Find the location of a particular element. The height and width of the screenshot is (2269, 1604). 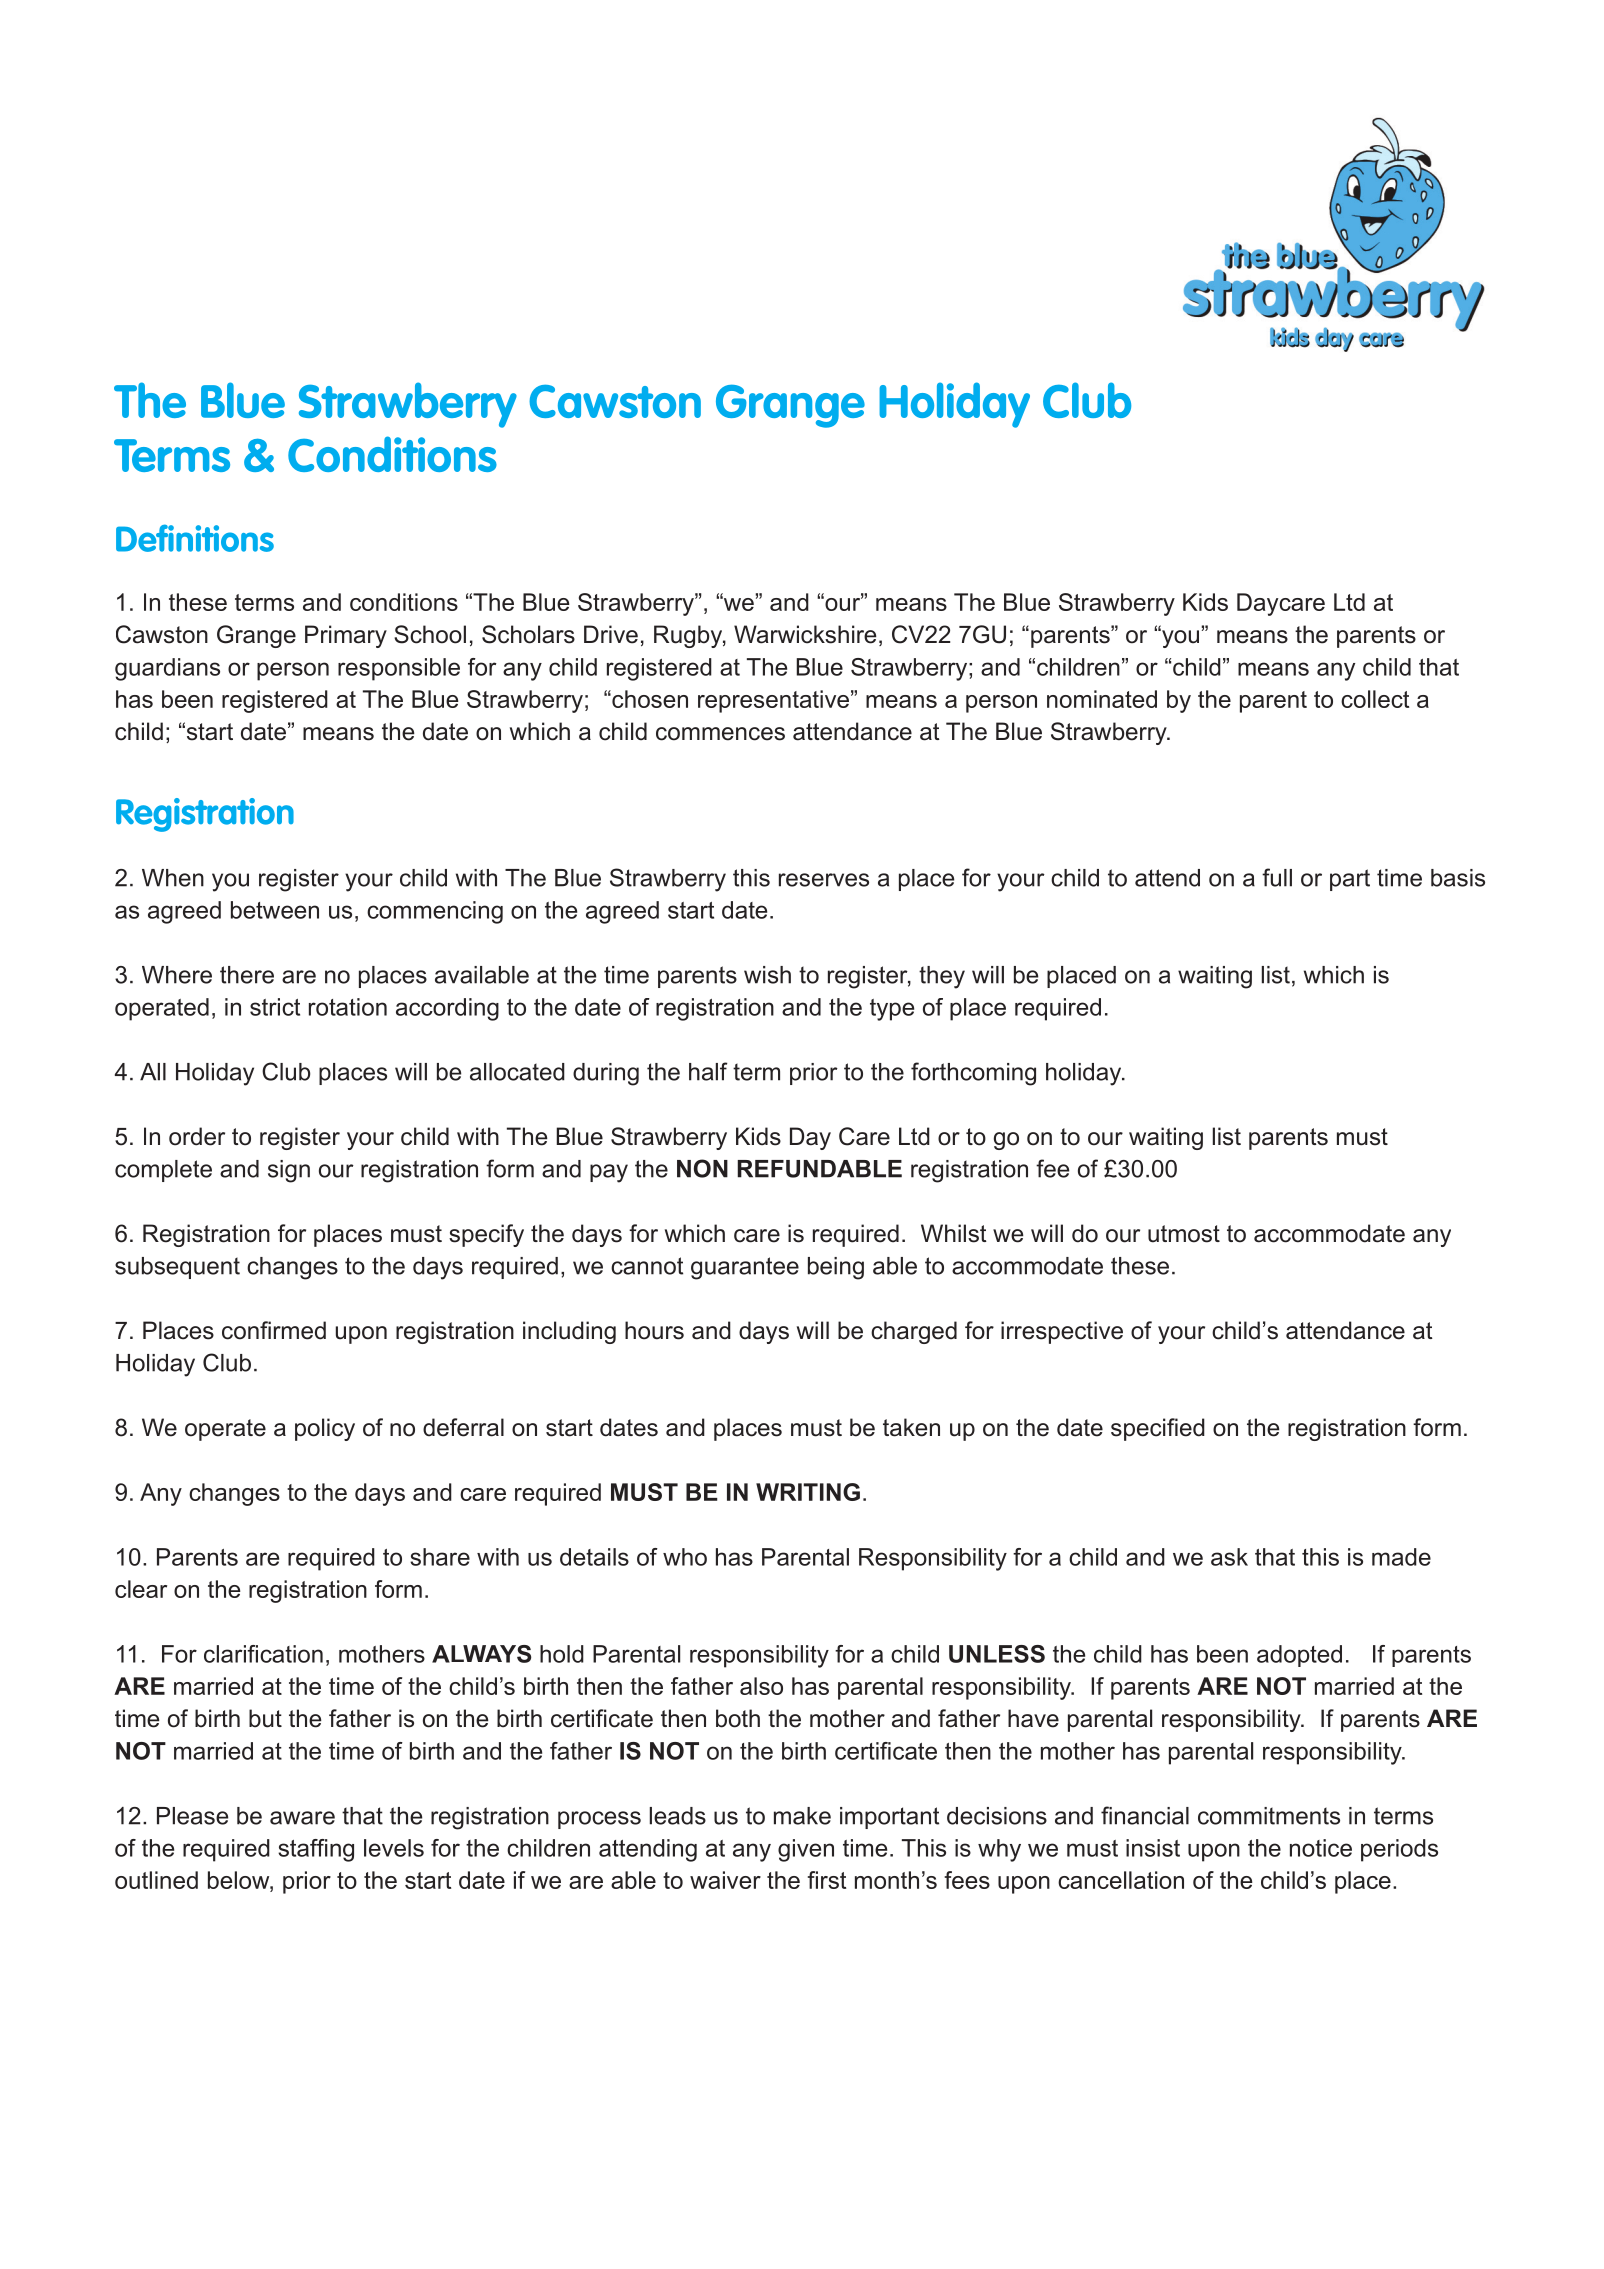

Primary is located at coordinates (346, 636).
